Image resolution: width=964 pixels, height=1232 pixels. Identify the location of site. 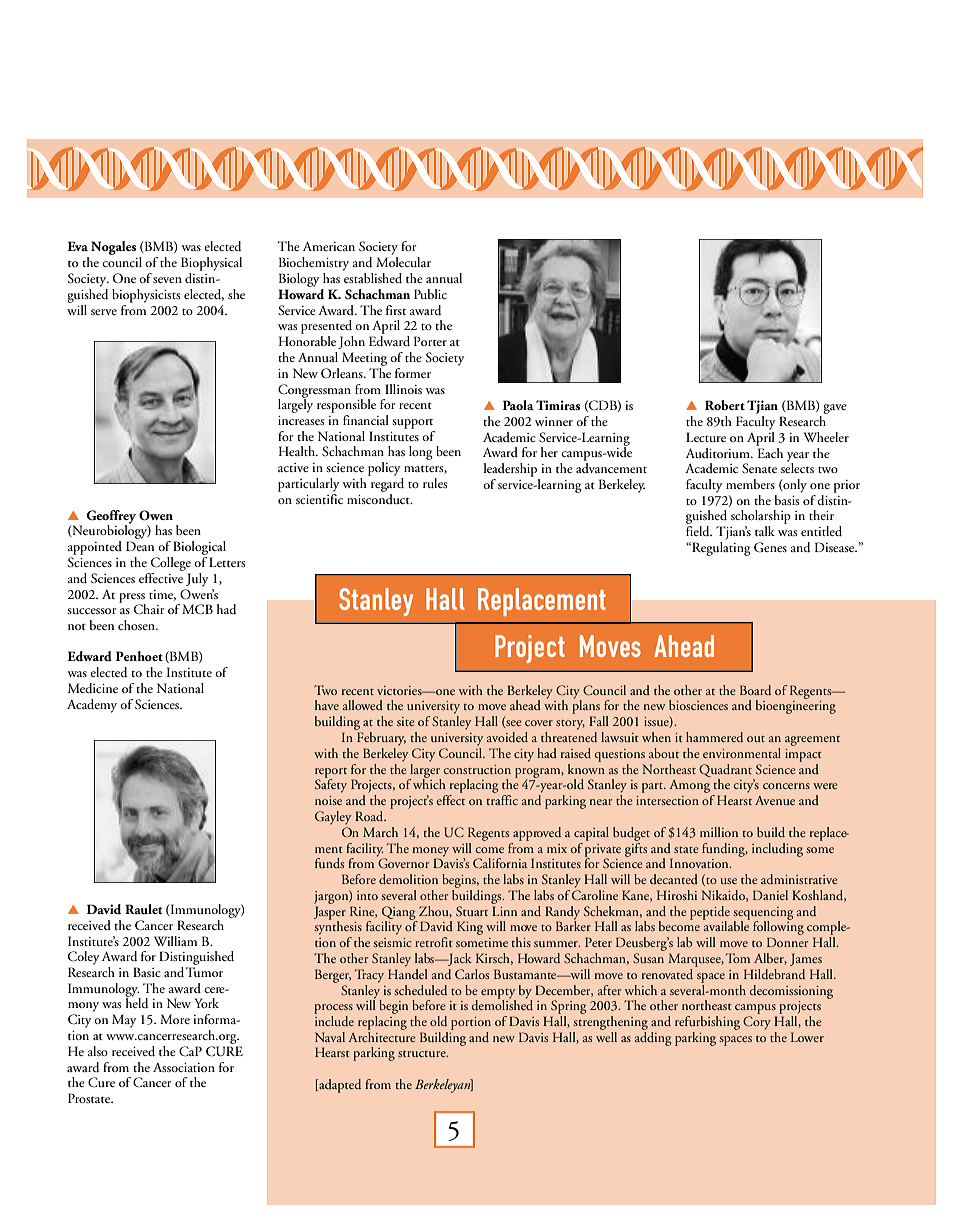
(406, 721).
